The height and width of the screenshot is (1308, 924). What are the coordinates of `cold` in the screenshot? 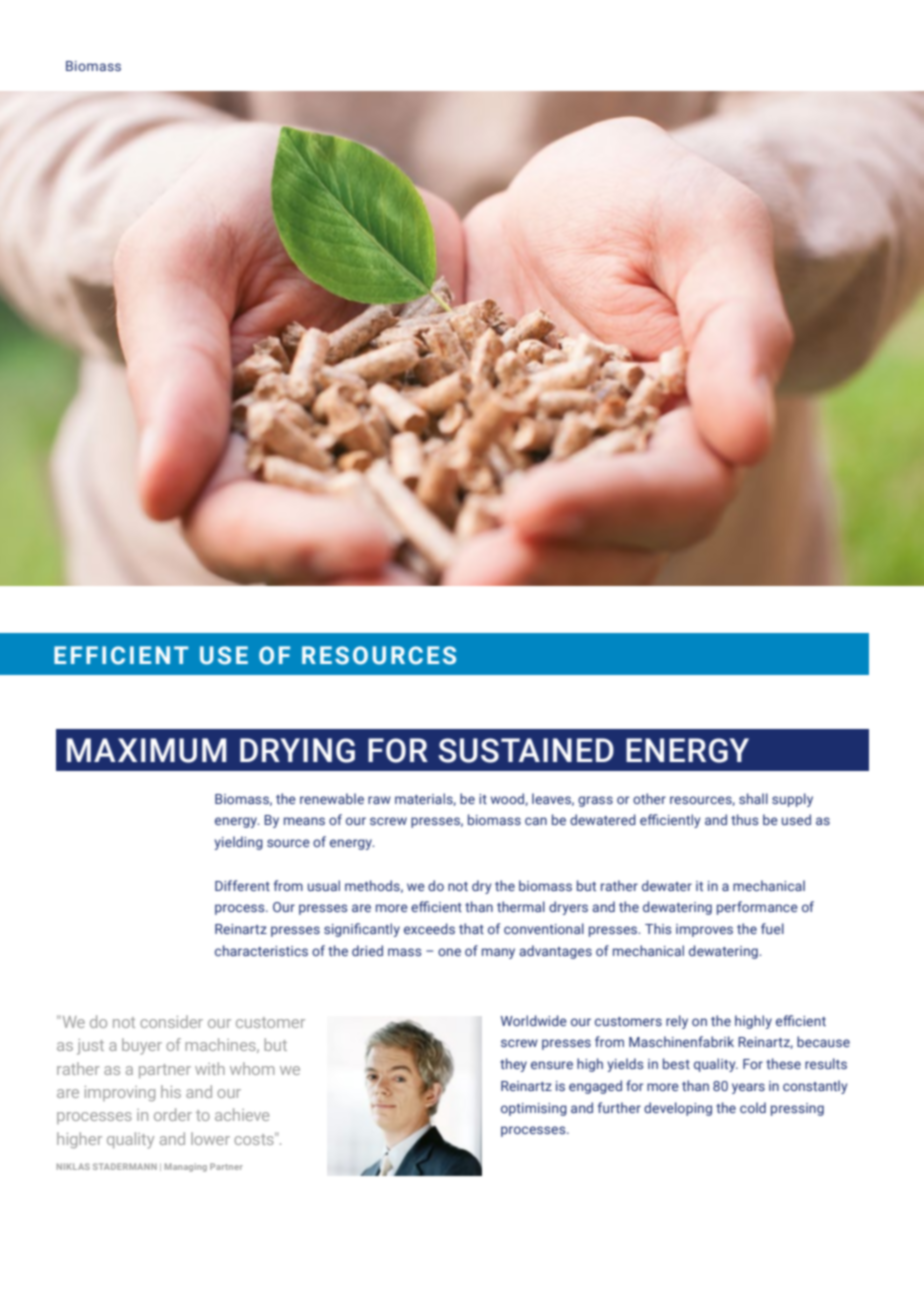 It's located at (753, 1107).
